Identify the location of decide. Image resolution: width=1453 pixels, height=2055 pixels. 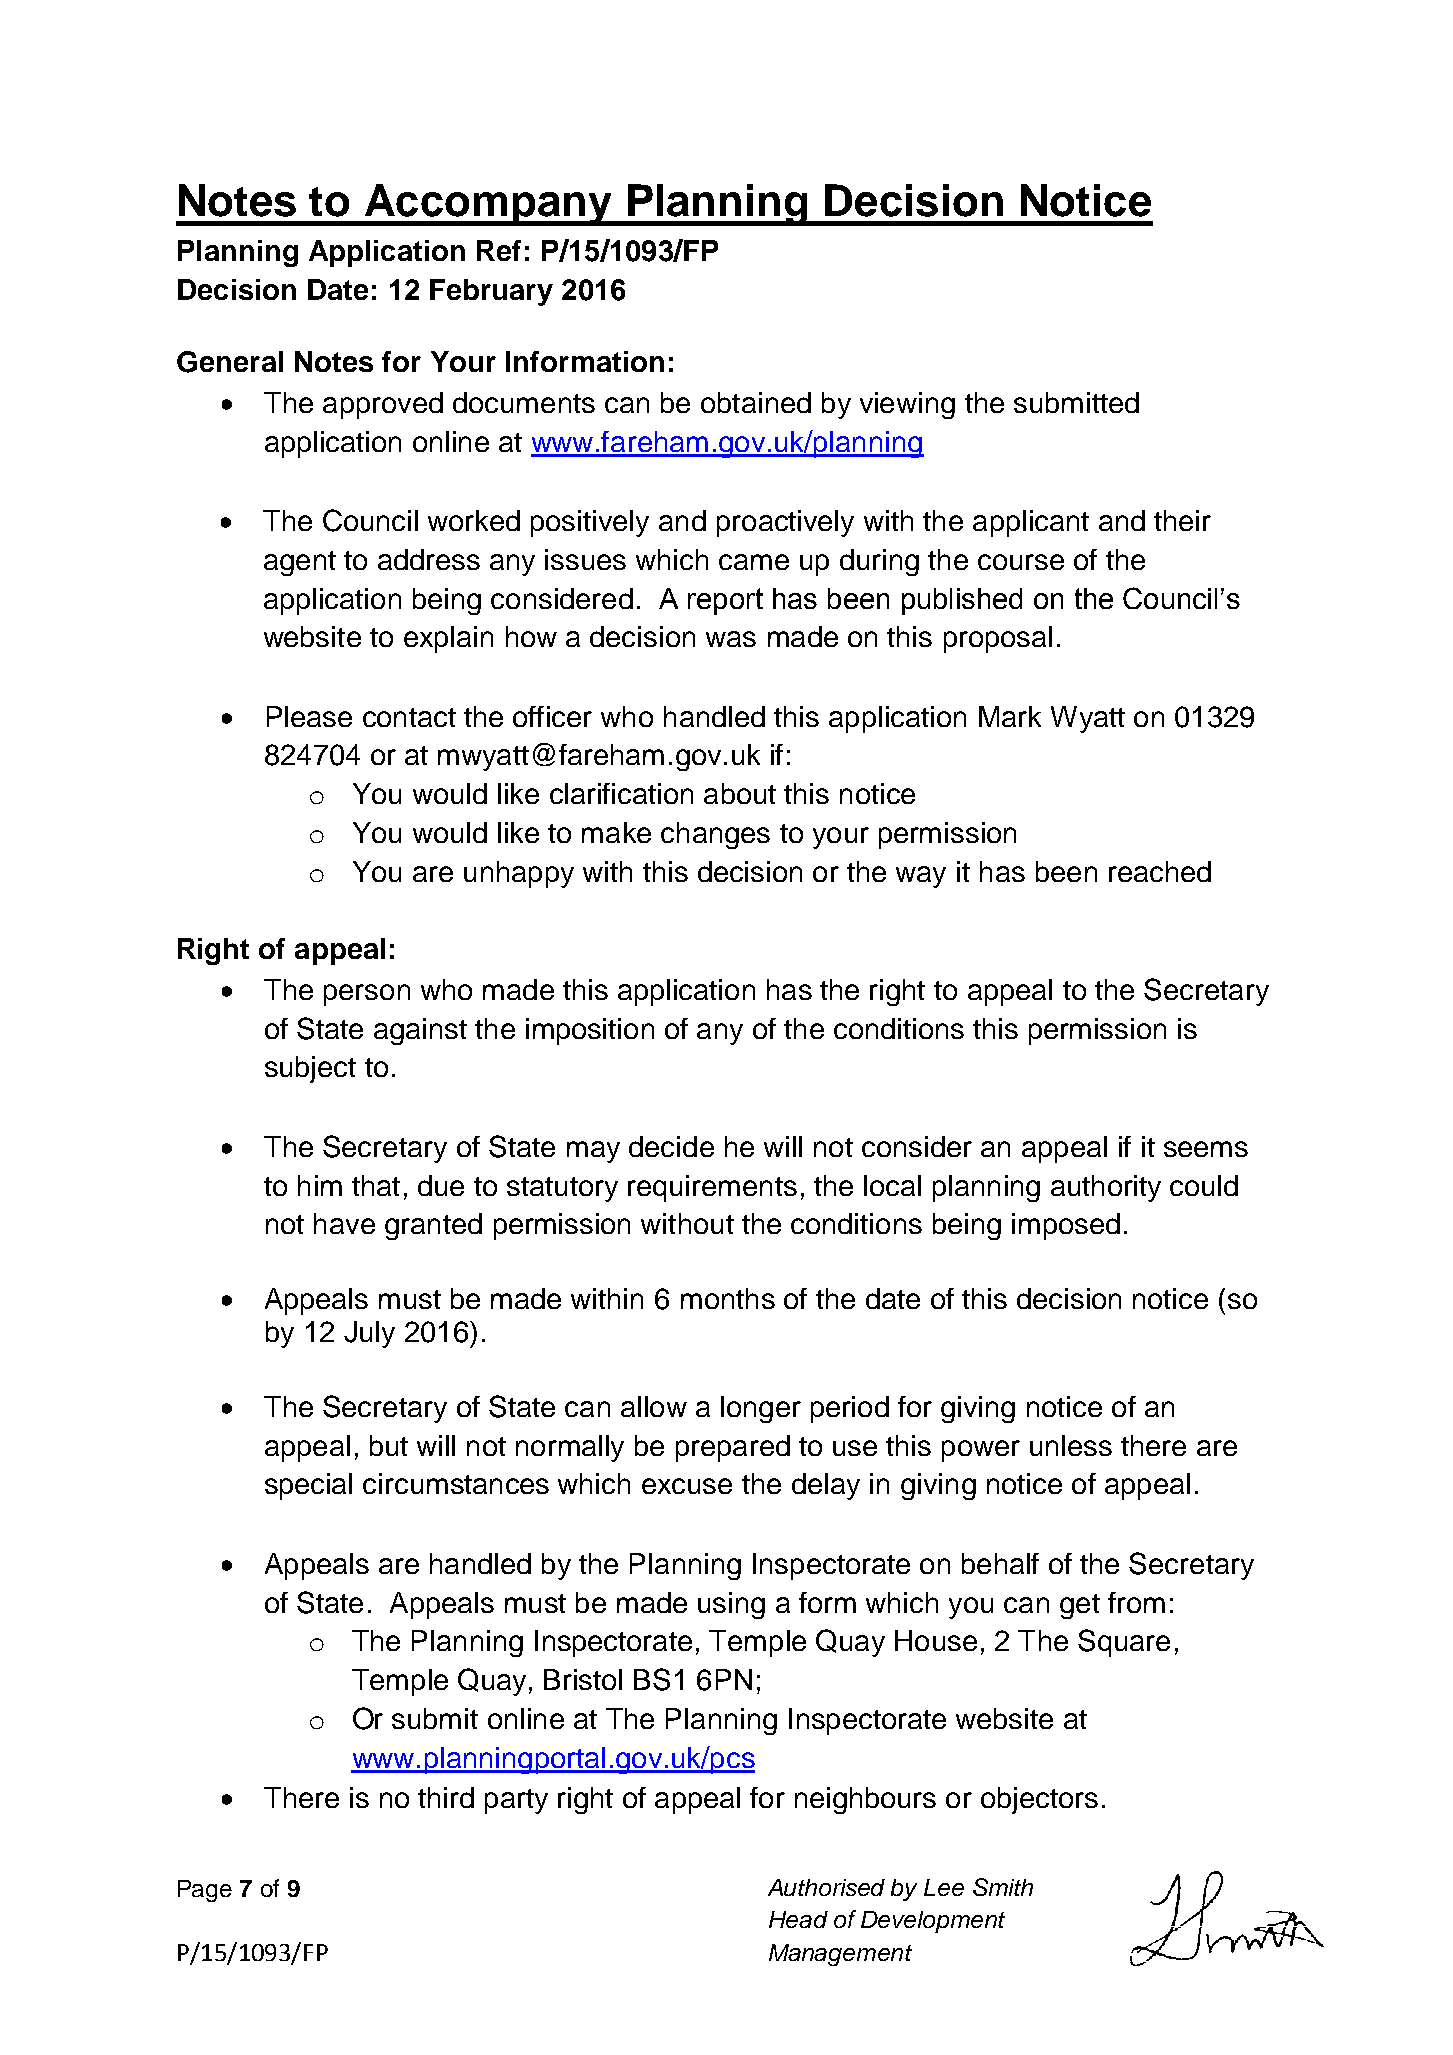
(671, 1146).
